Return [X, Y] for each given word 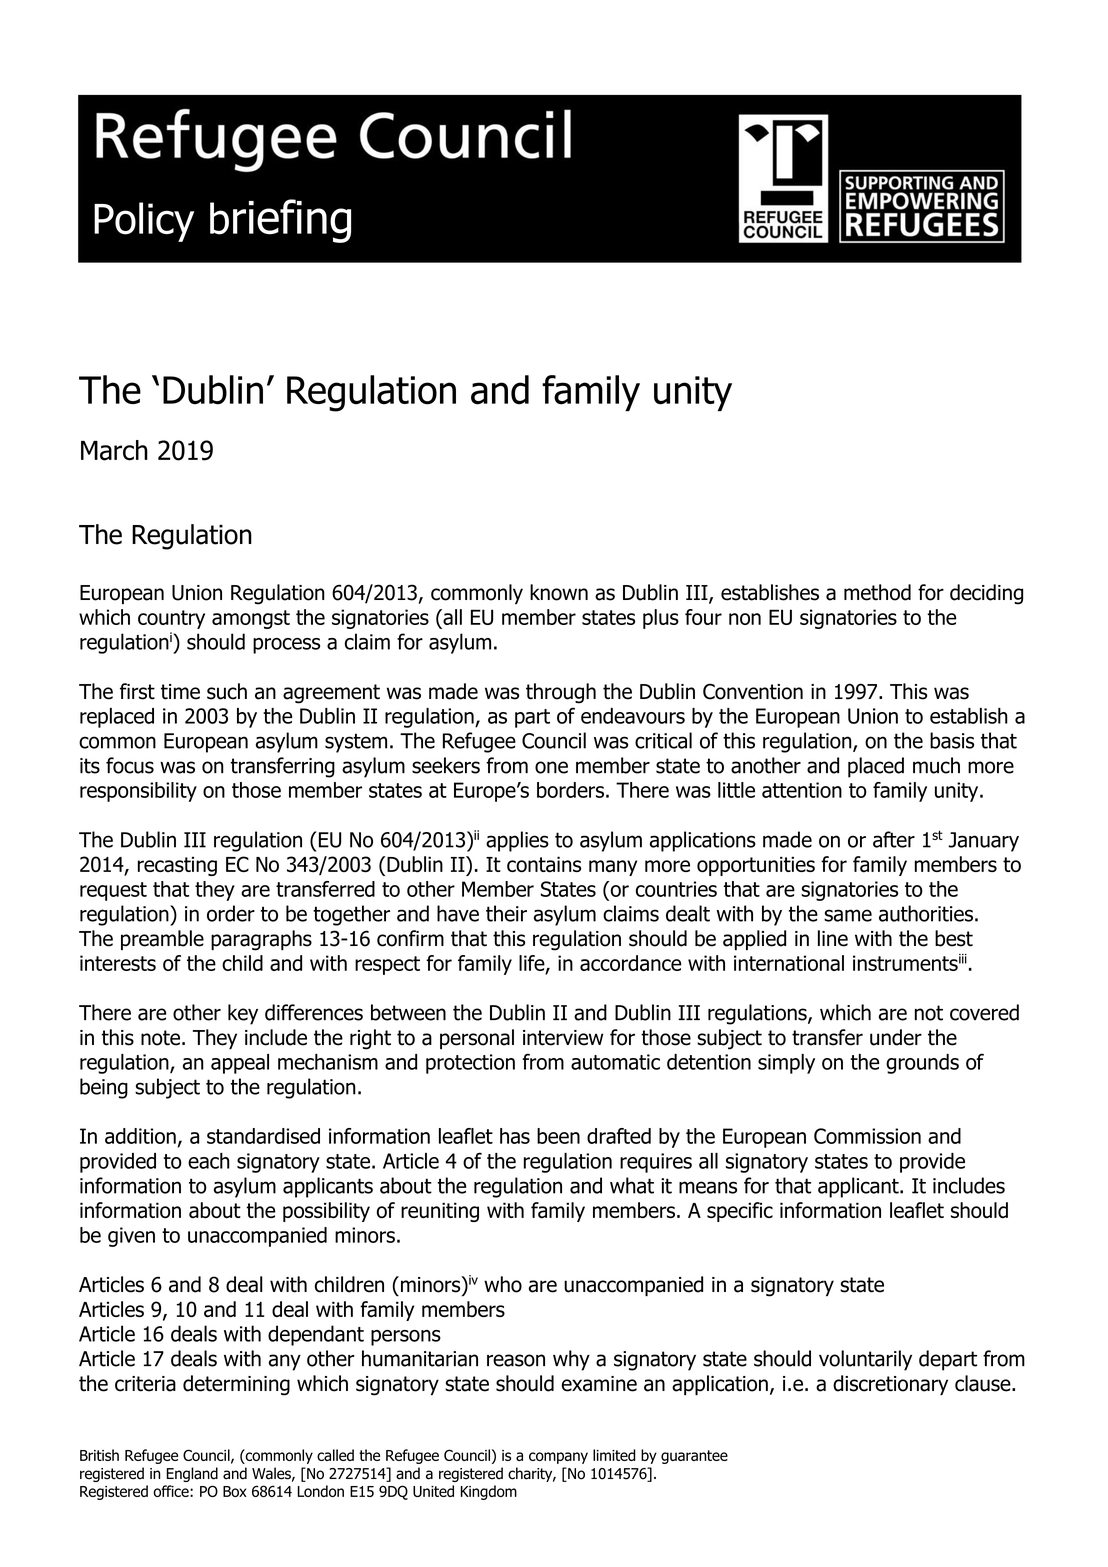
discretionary [890, 1385]
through [561, 693]
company [558, 1458]
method [877, 592]
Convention [753, 691]
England [192, 1474]
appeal [240, 1064]
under [896, 1037]
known [559, 592]
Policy [144, 222]
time [180, 692]
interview [563, 1038]
